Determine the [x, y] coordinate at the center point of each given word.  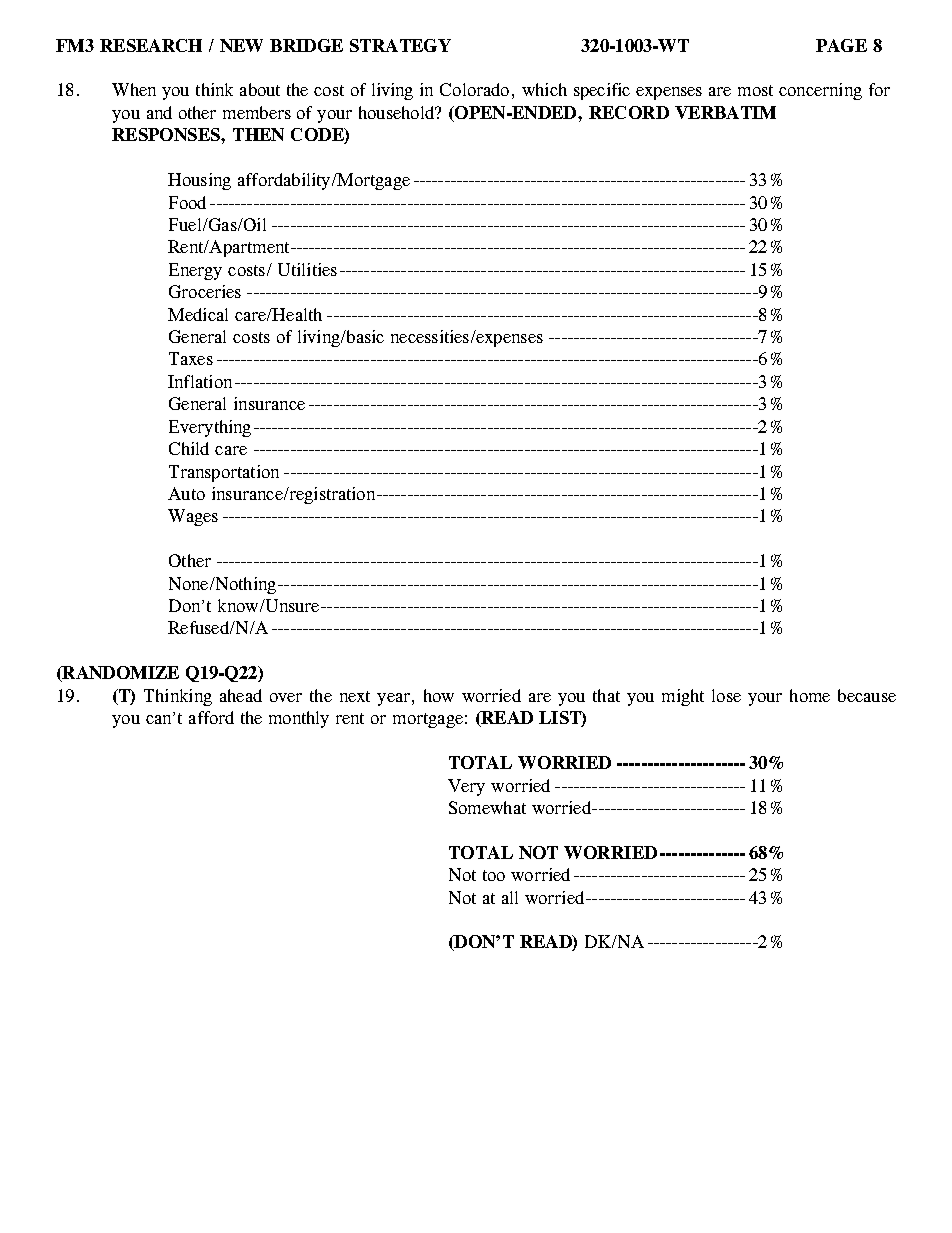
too [494, 875]
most [755, 90]
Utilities [307, 269]
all [510, 897]
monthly [299, 719]
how [439, 695]
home [810, 695]
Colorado [474, 89]
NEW [241, 45]
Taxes [191, 358]
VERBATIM [725, 112]
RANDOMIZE [119, 674]
